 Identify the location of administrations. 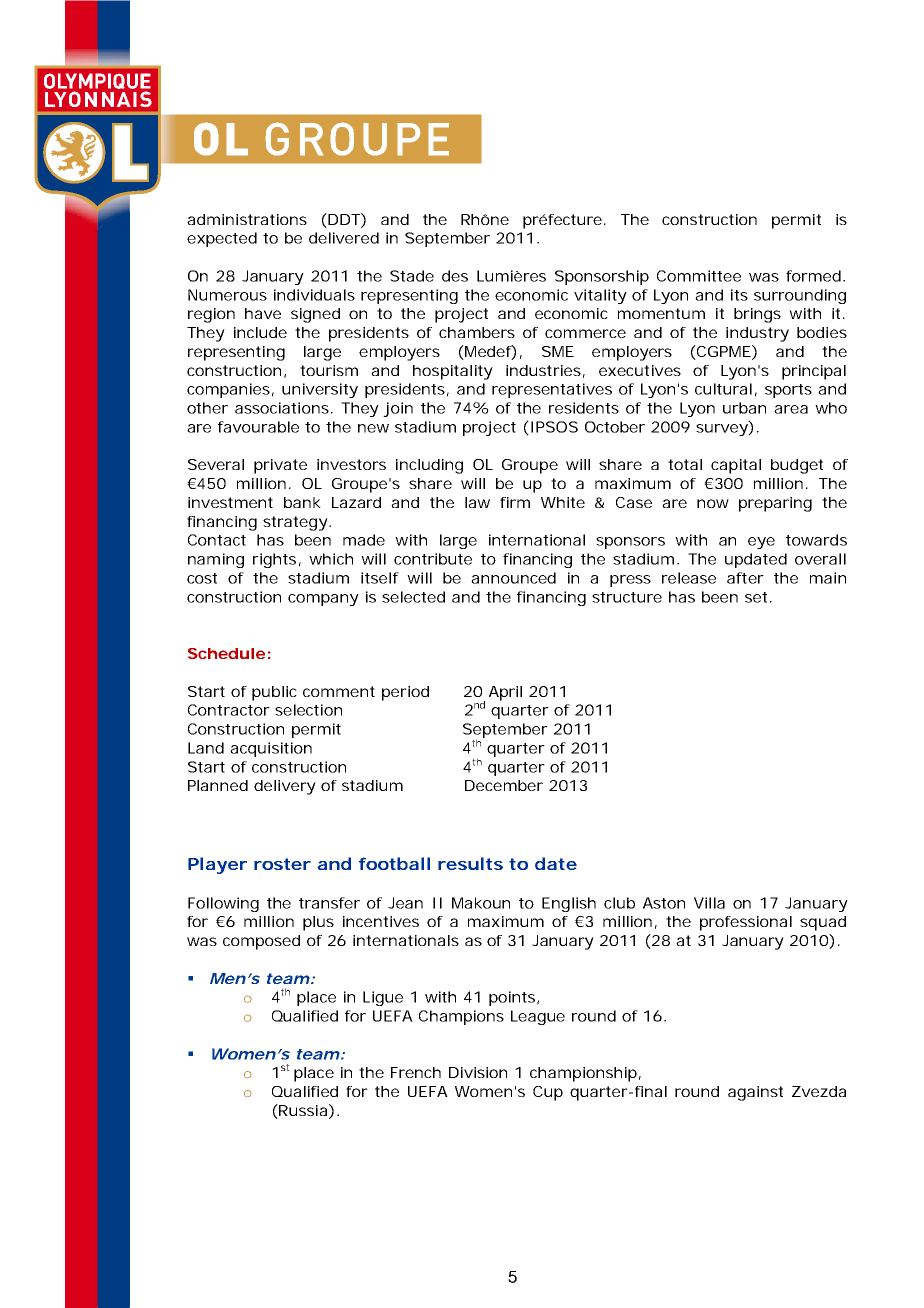
(247, 219).
